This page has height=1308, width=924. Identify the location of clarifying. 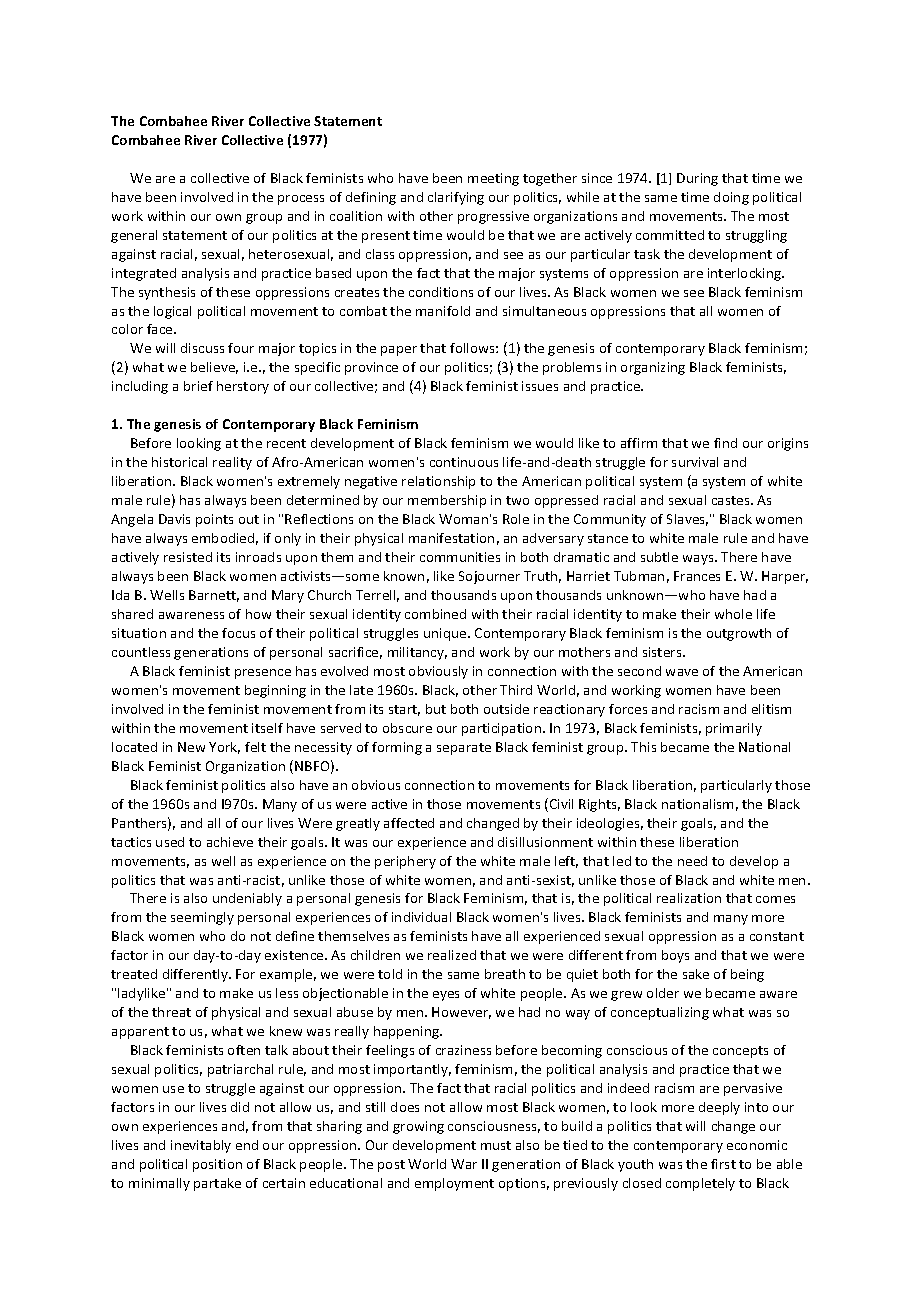
(456, 198).
